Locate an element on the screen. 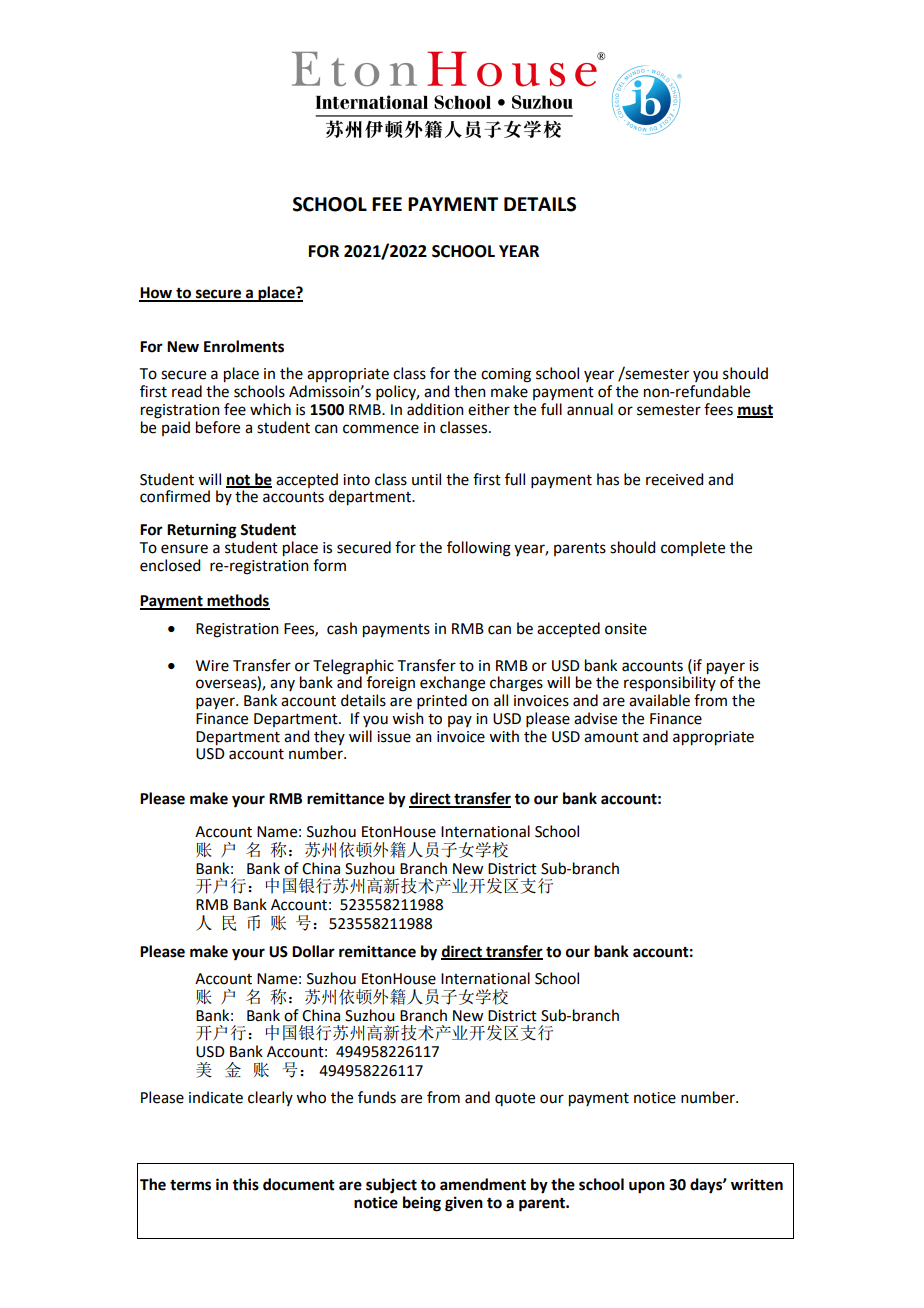 This screenshot has height=1308, width=924. methods is located at coordinates (237, 601).
